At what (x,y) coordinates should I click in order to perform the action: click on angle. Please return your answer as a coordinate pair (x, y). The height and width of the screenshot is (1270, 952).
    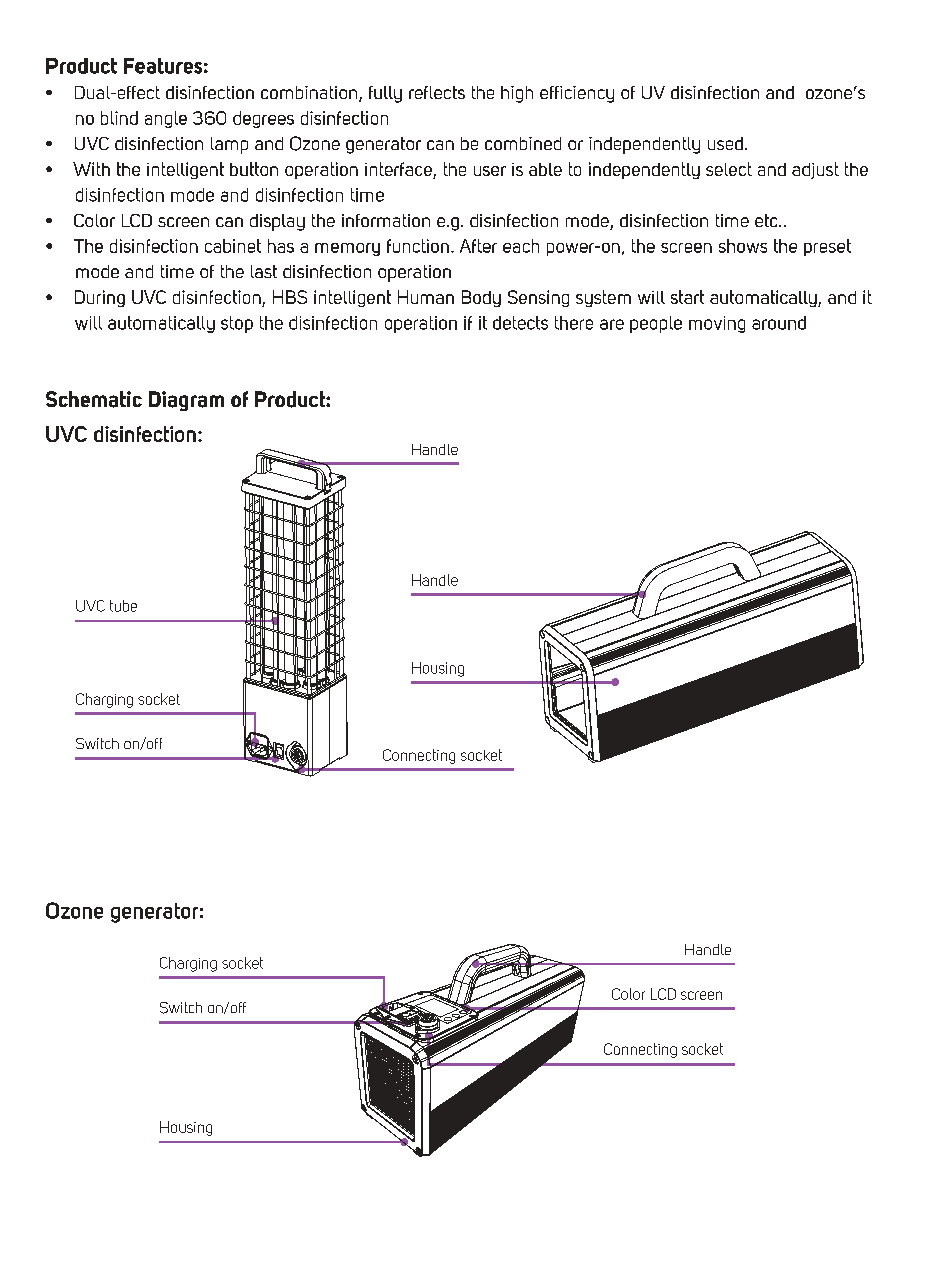
    Looking at the image, I should click on (166, 119).
